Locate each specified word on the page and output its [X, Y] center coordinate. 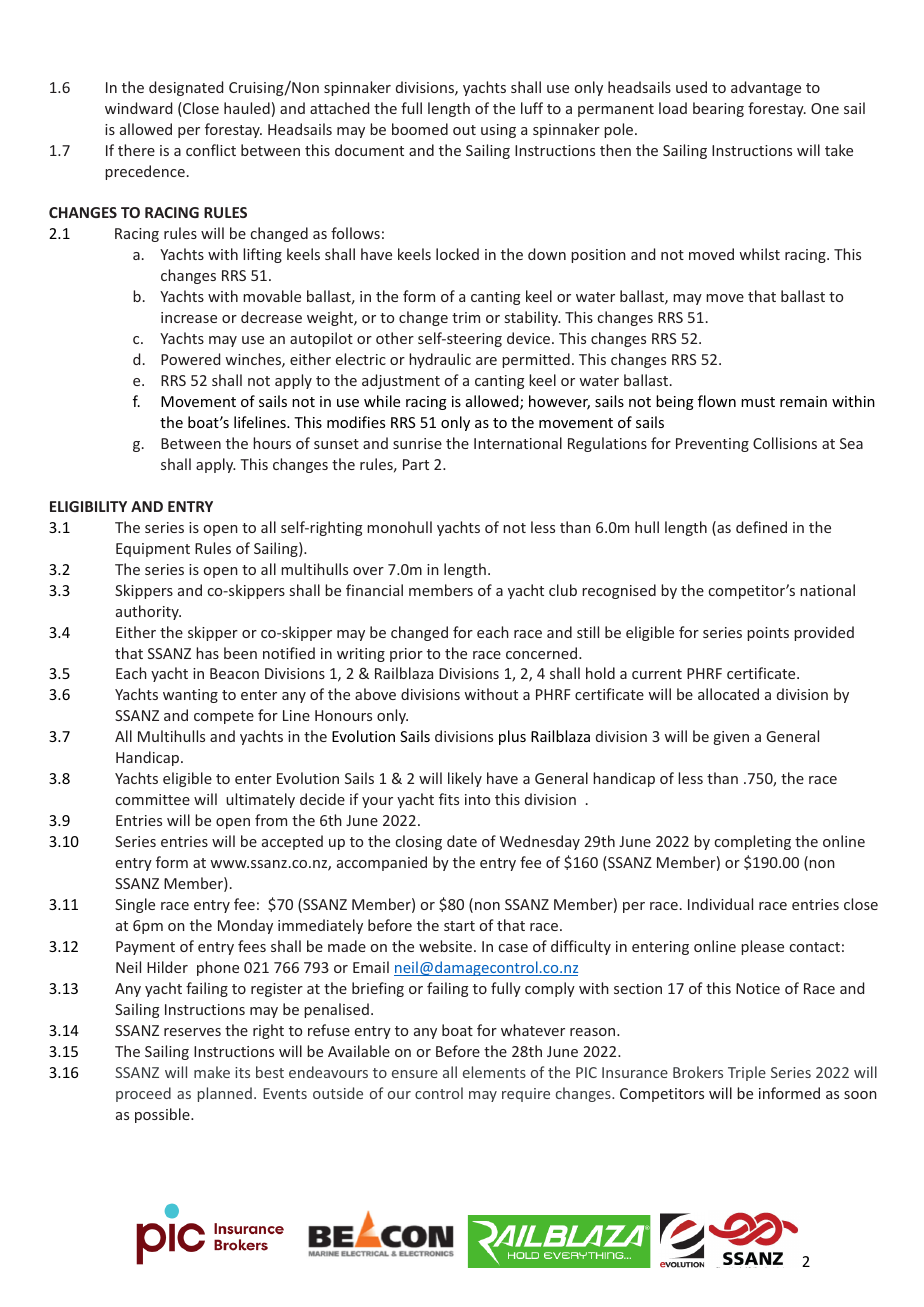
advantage [766, 88]
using [498, 131]
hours [272, 443]
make [212, 1072]
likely [465, 779]
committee [153, 799]
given [731, 738]
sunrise [417, 443]
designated [186, 88]
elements [494, 1072]
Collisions [785, 443]
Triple [747, 1073]
